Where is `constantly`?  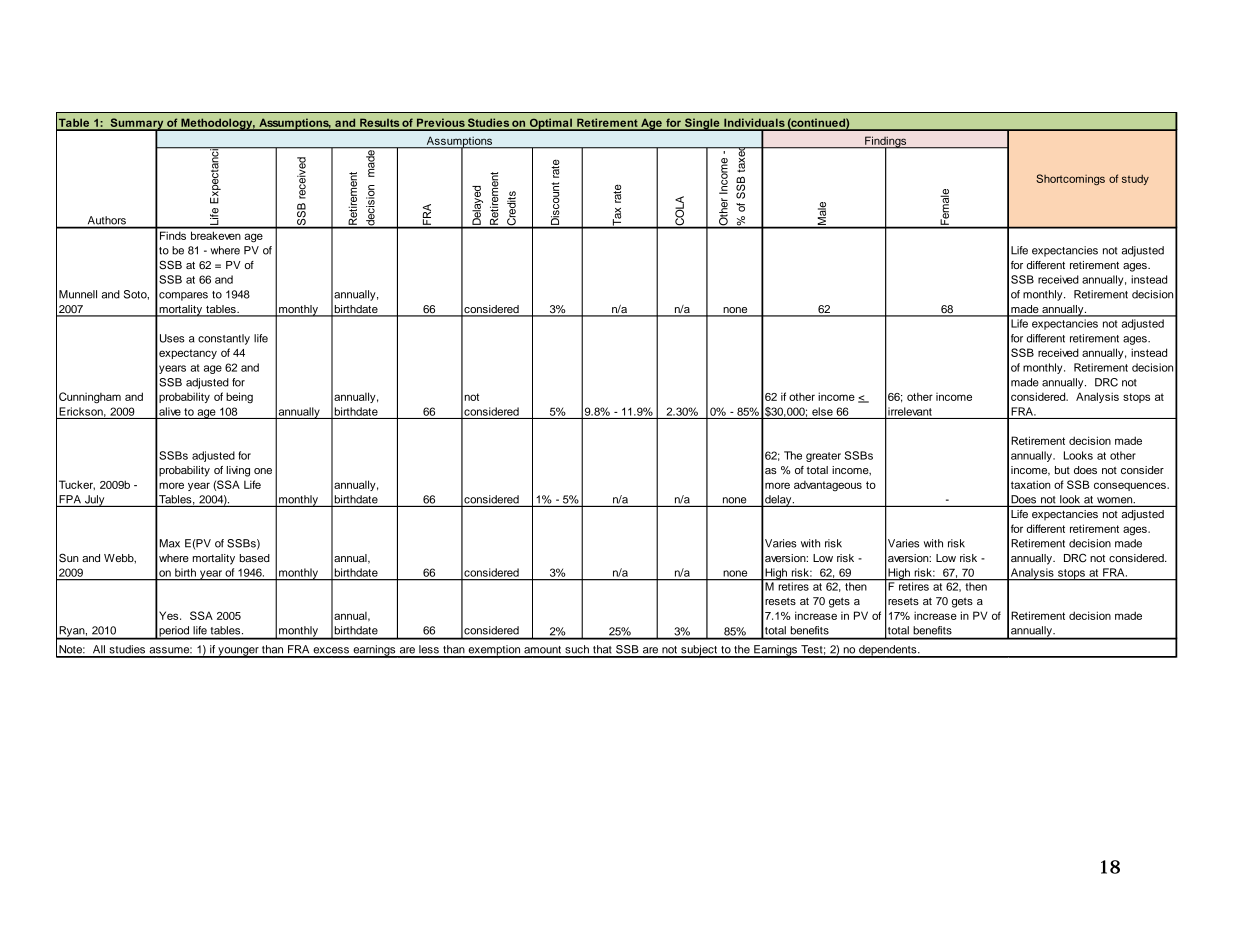 constantly is located at coordinates (224, 339).
